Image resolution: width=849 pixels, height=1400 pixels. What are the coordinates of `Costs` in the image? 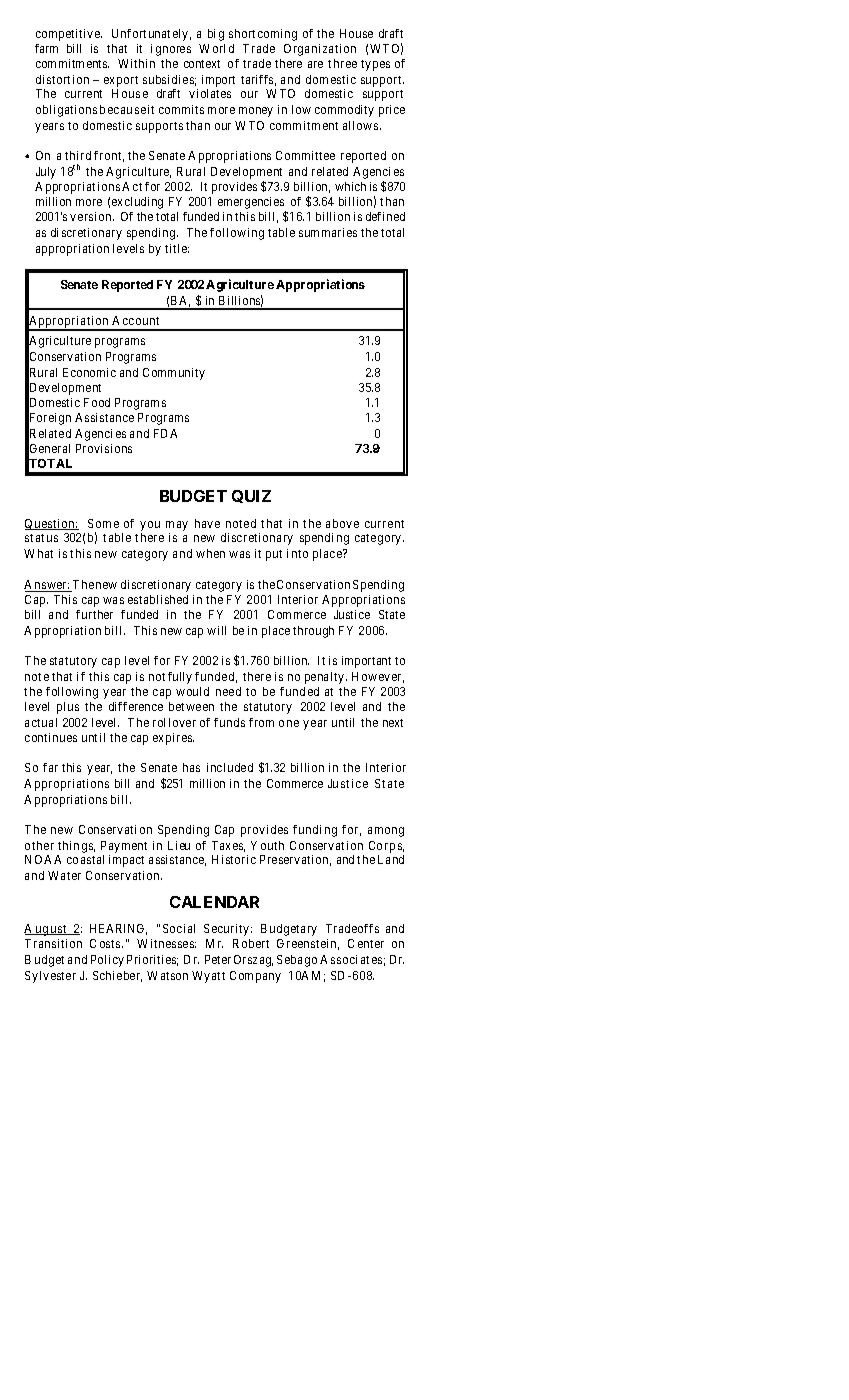 It's located at (106, 943).
